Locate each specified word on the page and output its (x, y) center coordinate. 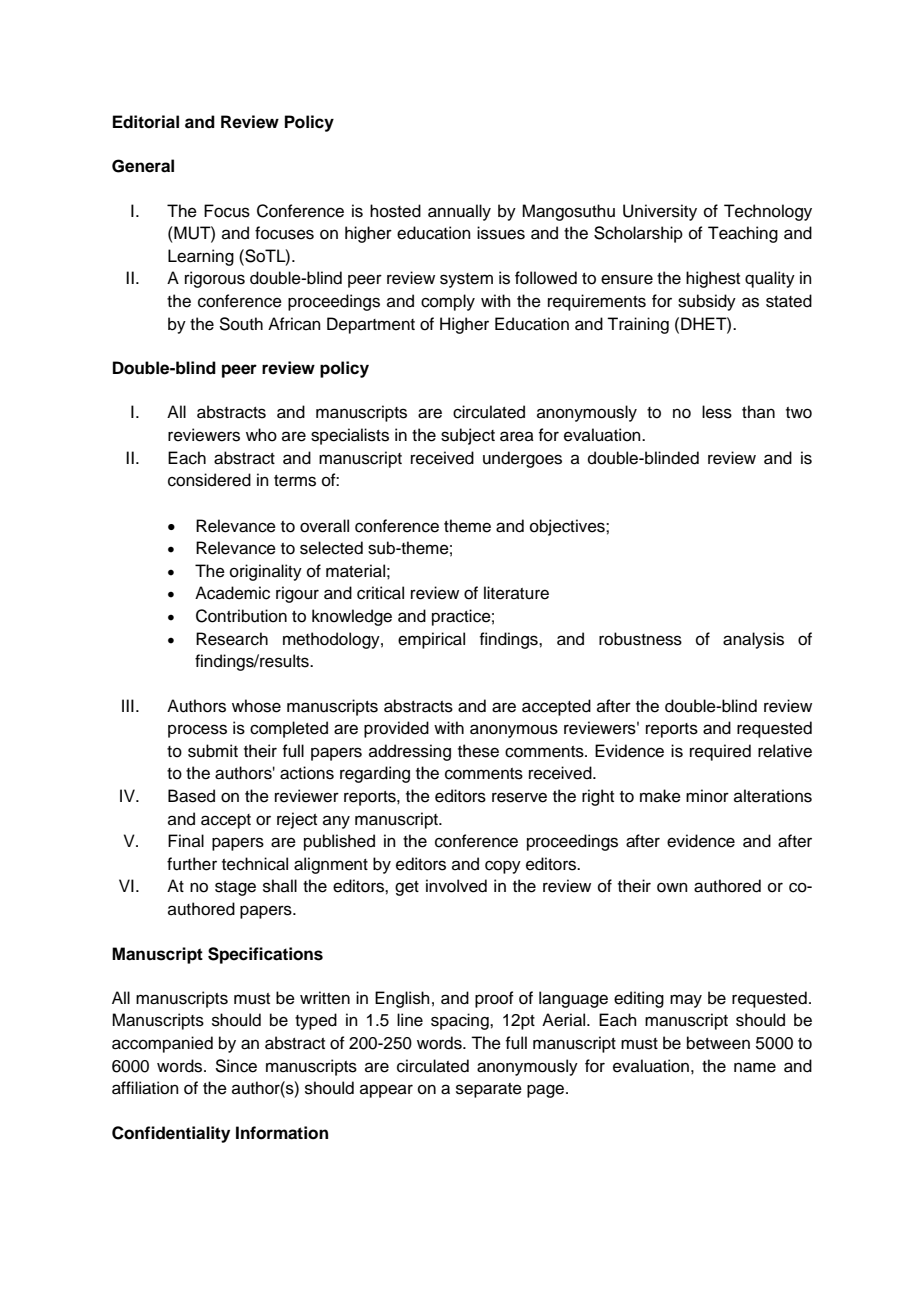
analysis (753, 640)
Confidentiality (171, 1134)
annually (459, 212)
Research (232, 639)
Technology (768, 212)
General (143, 166)
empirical (431, 640)
